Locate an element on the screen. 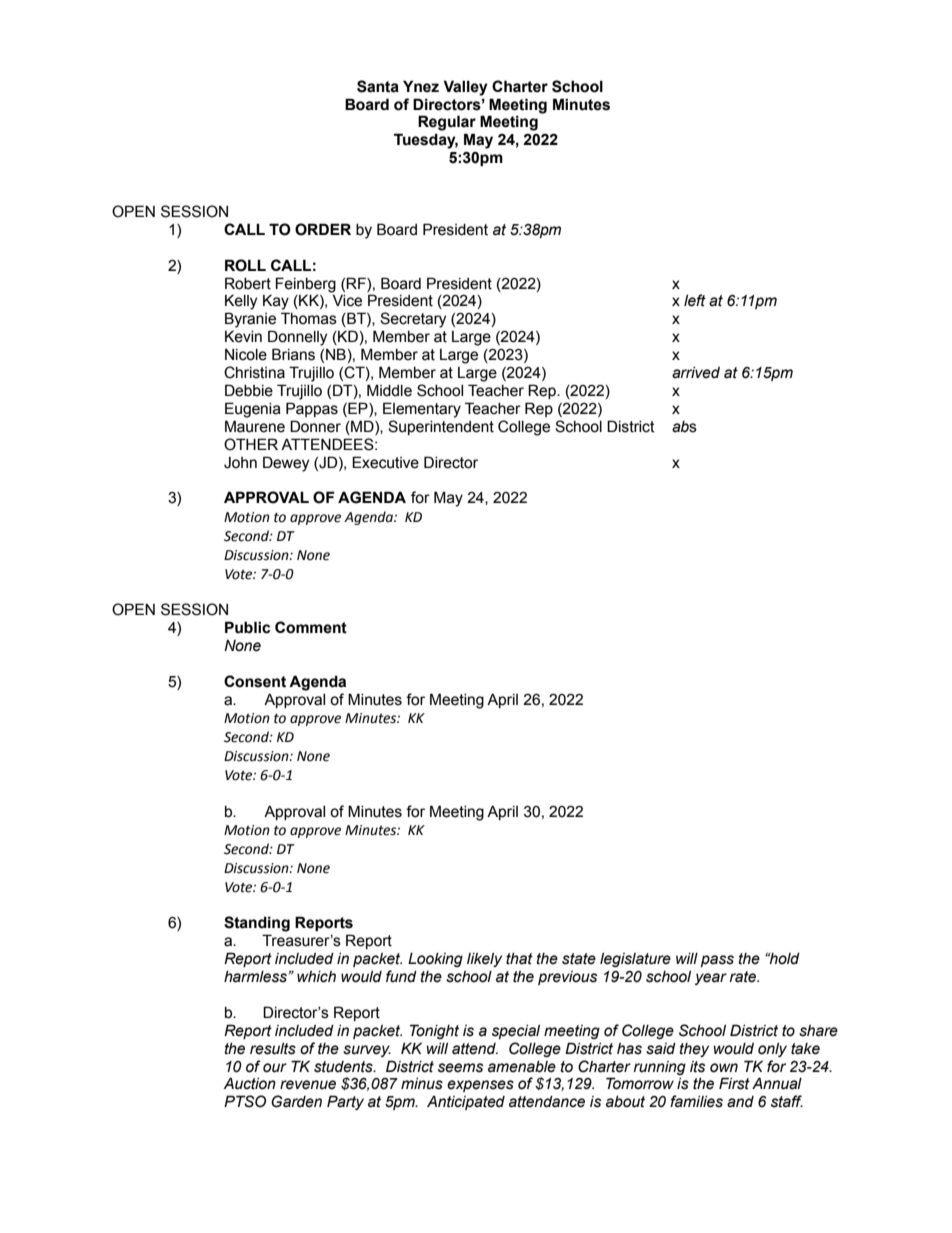 This screenshot has width=952, height=1233. Comment is located at coordinates (311, 627).
